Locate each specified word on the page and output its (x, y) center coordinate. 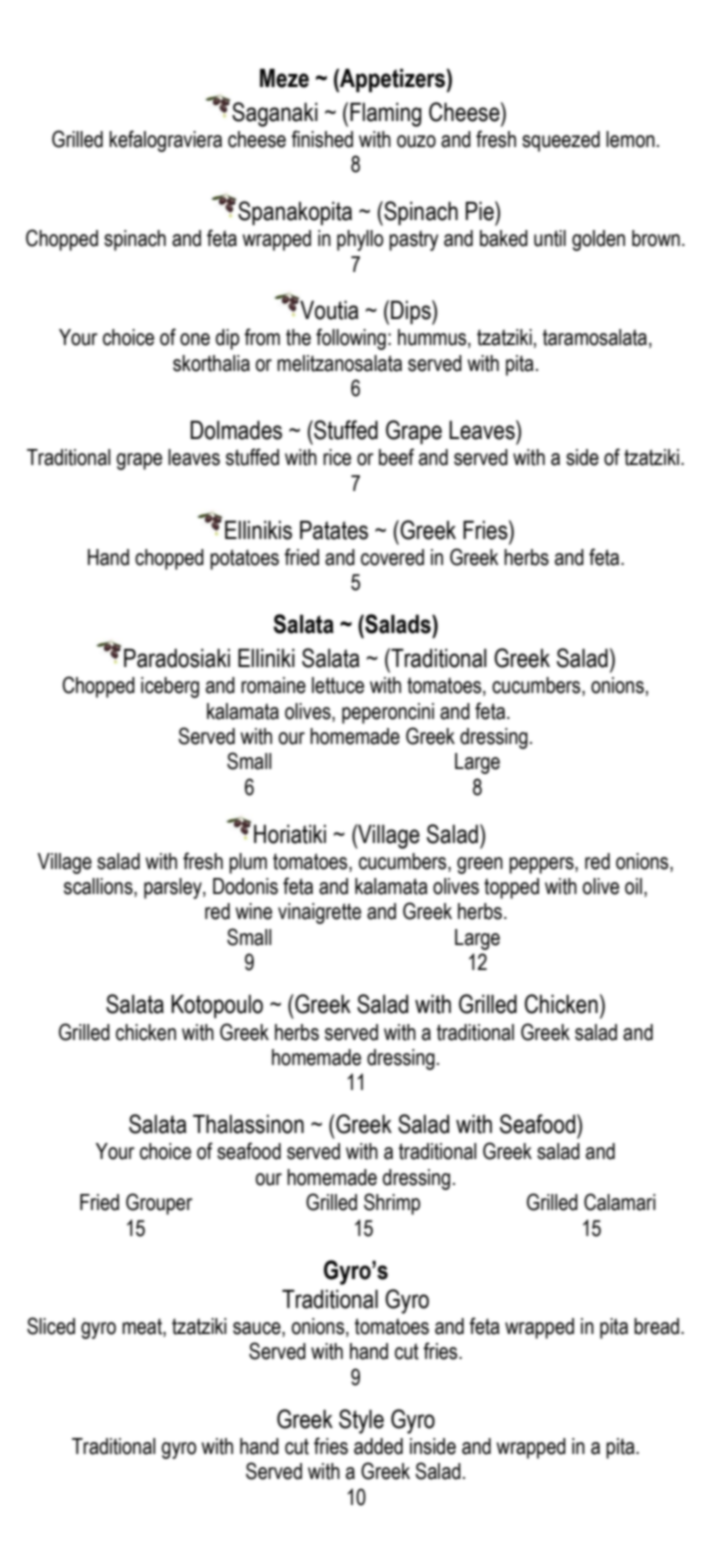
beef (396, 457)
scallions (99, 887)
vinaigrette (319, 913)
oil (633, 886)
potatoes (244, 559)
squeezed (561, 141)
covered (392, 557)
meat (143, 1327)
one (195, 339)
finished (322, 139)
